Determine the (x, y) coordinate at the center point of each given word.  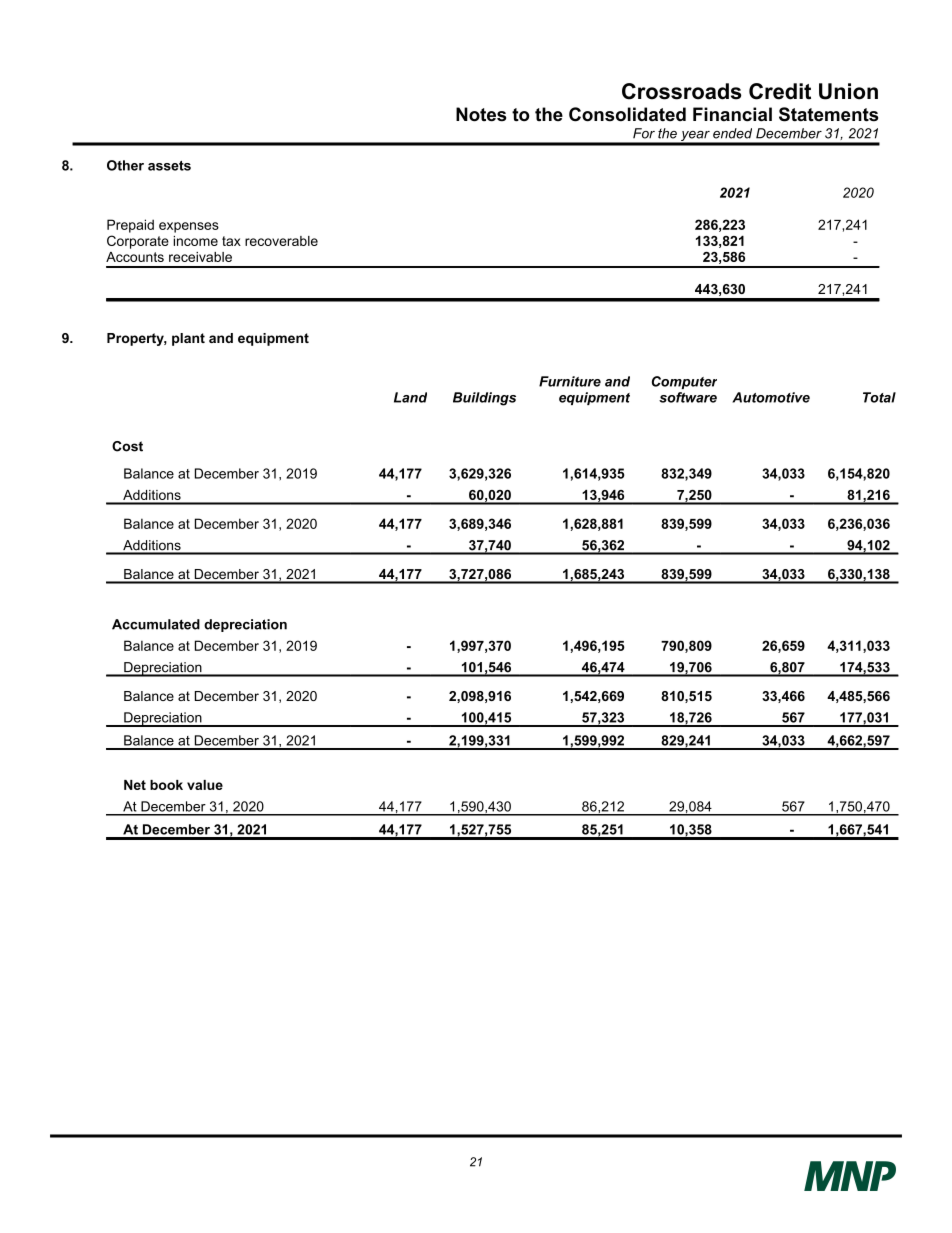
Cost (127, 446)
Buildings (484, 399)
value (205, 785)
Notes (481, 114)
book (166, 785)
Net (135, 785)
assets (169, 166)
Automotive (771, 397)
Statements (828, 114)
